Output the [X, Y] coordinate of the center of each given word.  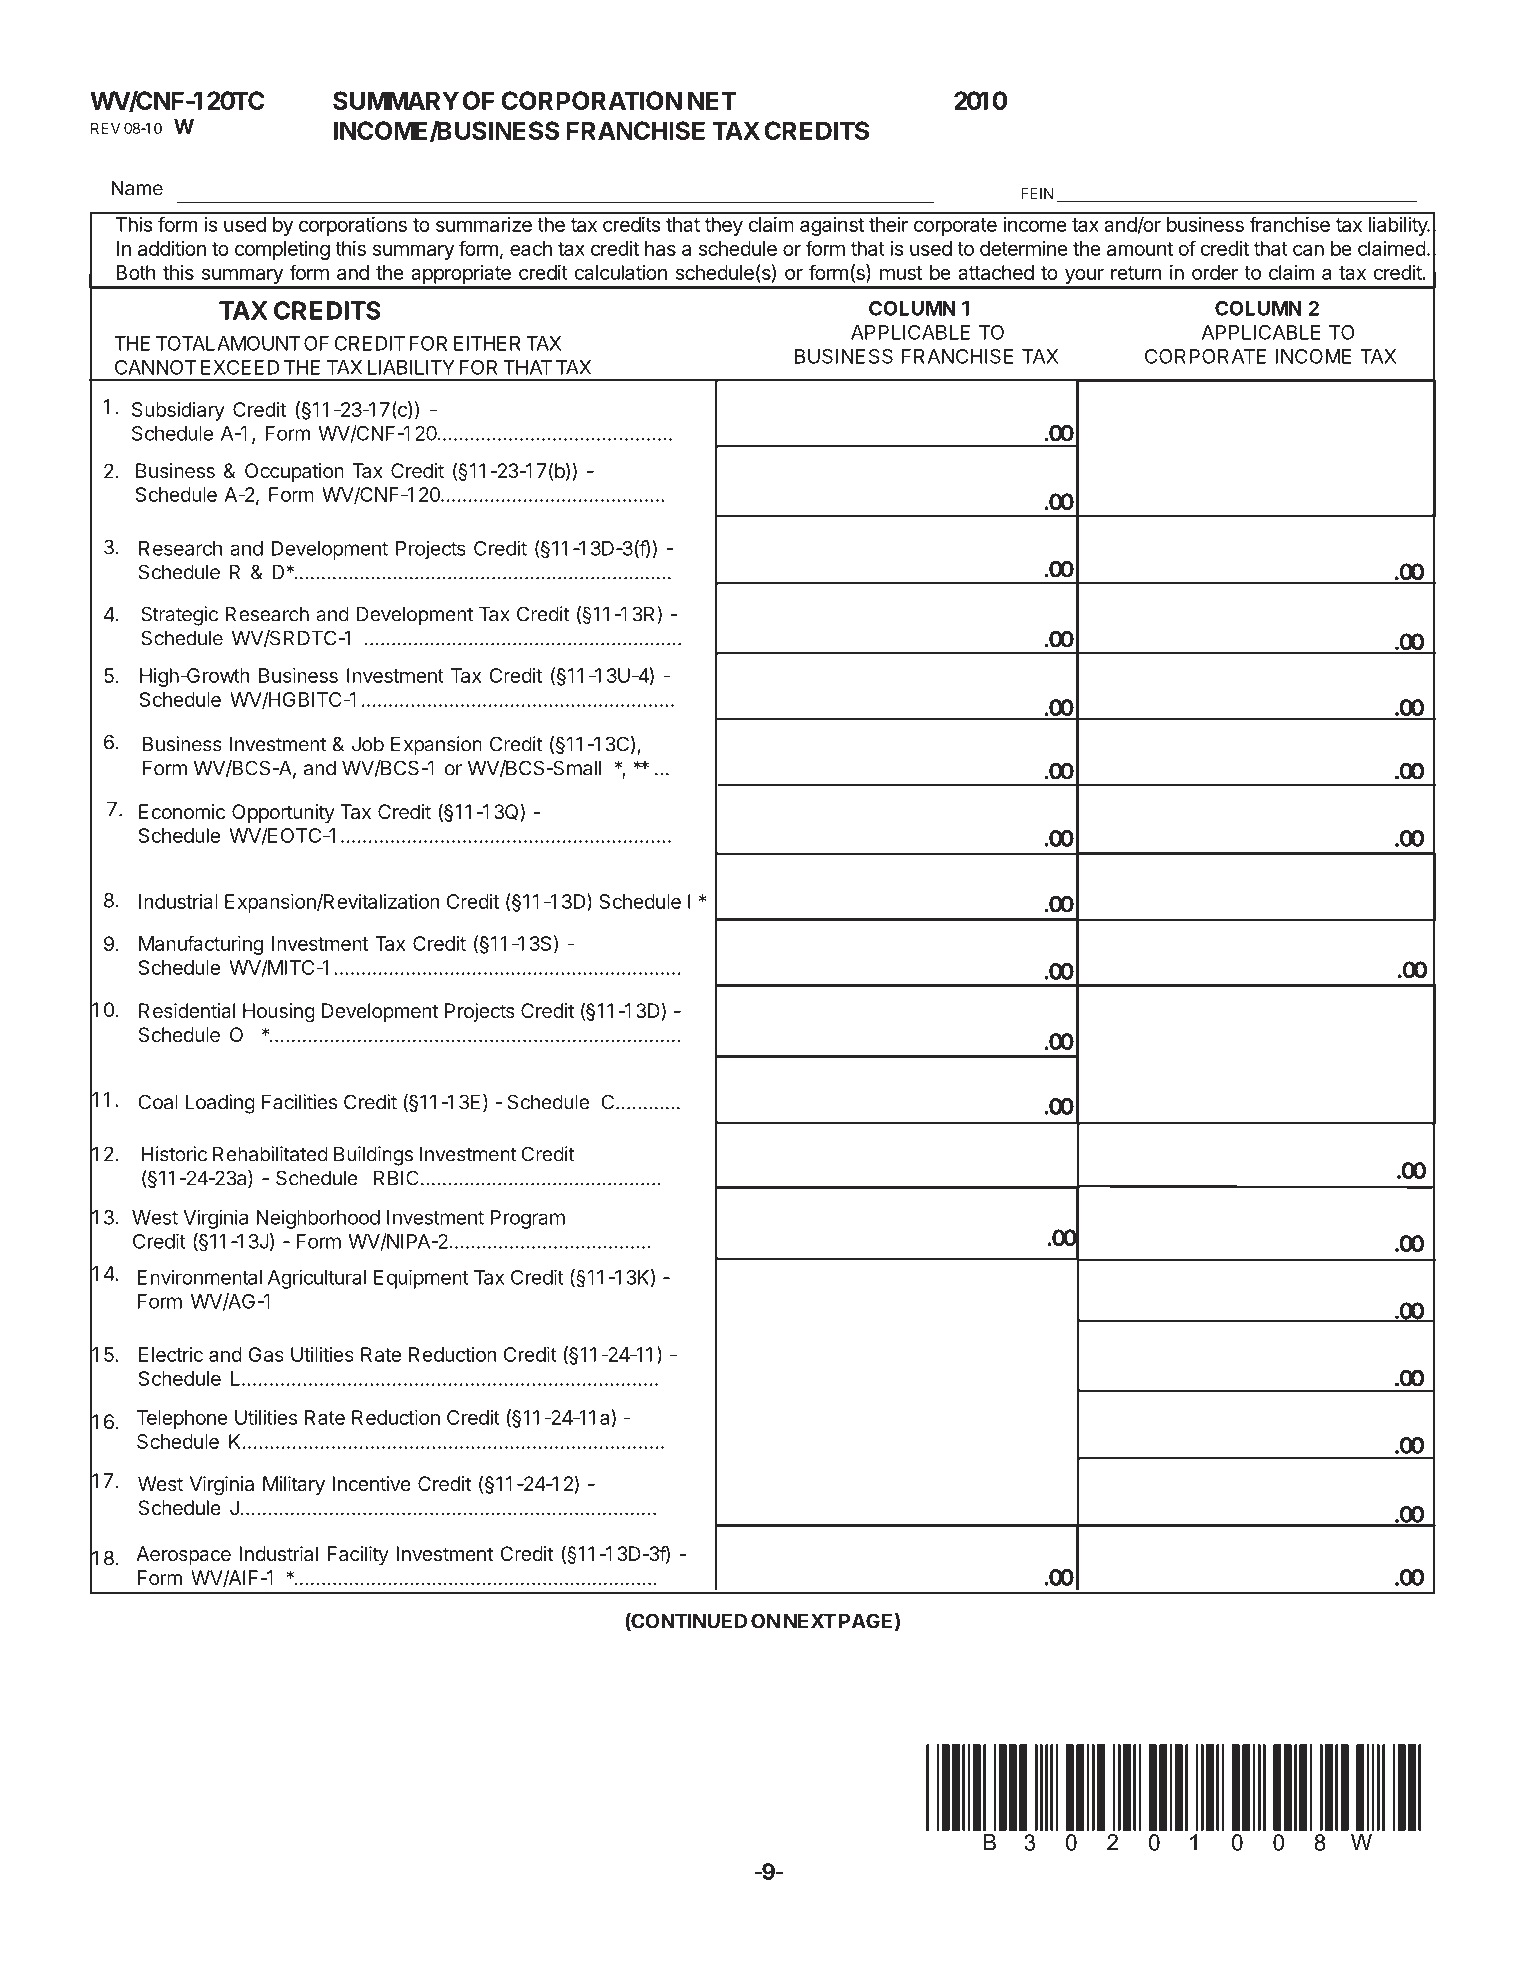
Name [137, 188]
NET [712, 100]
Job [368, 744]
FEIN [1037, 193]
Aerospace [183, 1555]
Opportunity [283, 813]
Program [527, 1219]
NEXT [810, 1621]
